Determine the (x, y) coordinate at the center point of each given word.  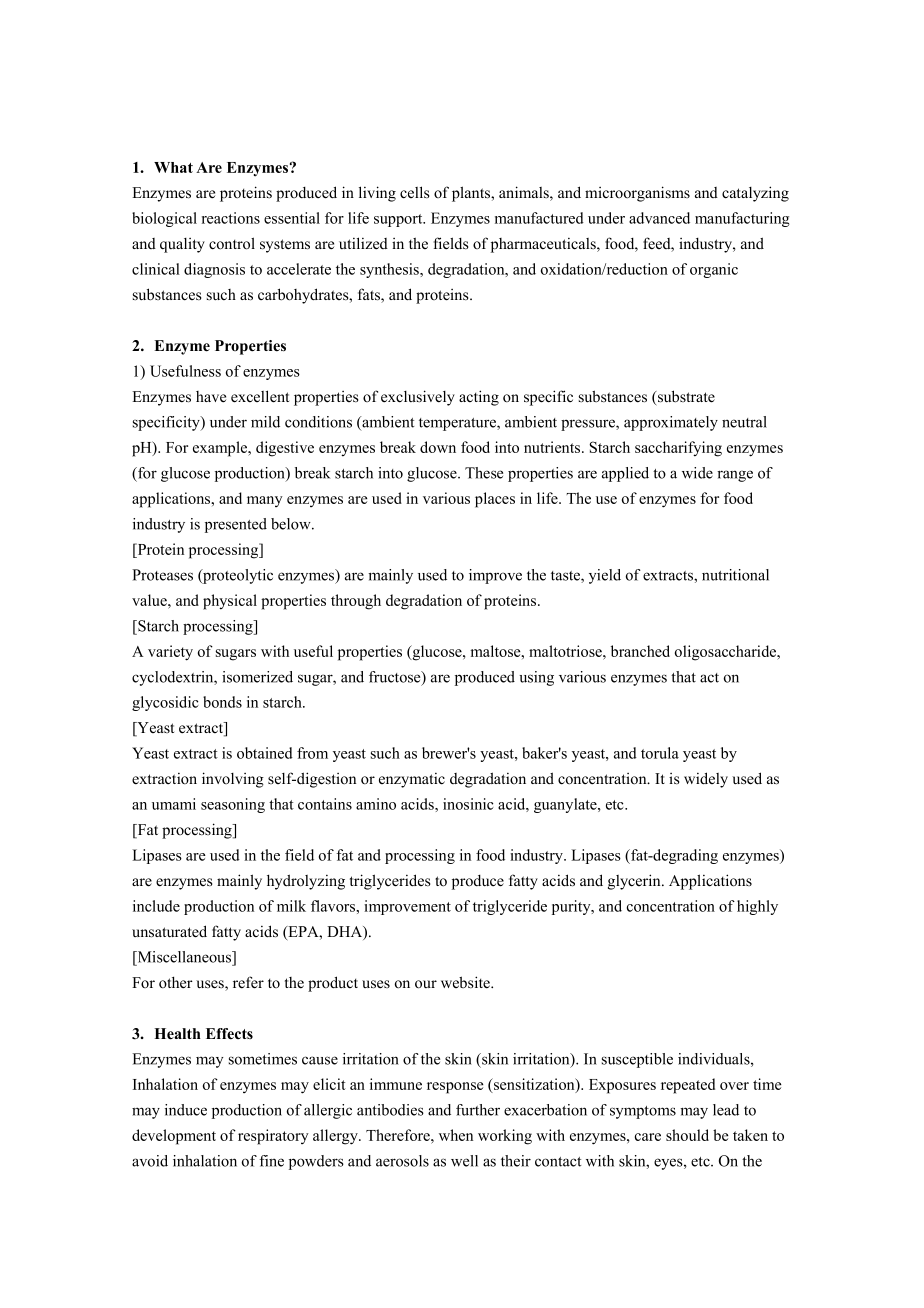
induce (186, 1110)
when (456, 1135)
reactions (231, 218)
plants (472, 194)
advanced (659, 218)
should (687, 1135)
